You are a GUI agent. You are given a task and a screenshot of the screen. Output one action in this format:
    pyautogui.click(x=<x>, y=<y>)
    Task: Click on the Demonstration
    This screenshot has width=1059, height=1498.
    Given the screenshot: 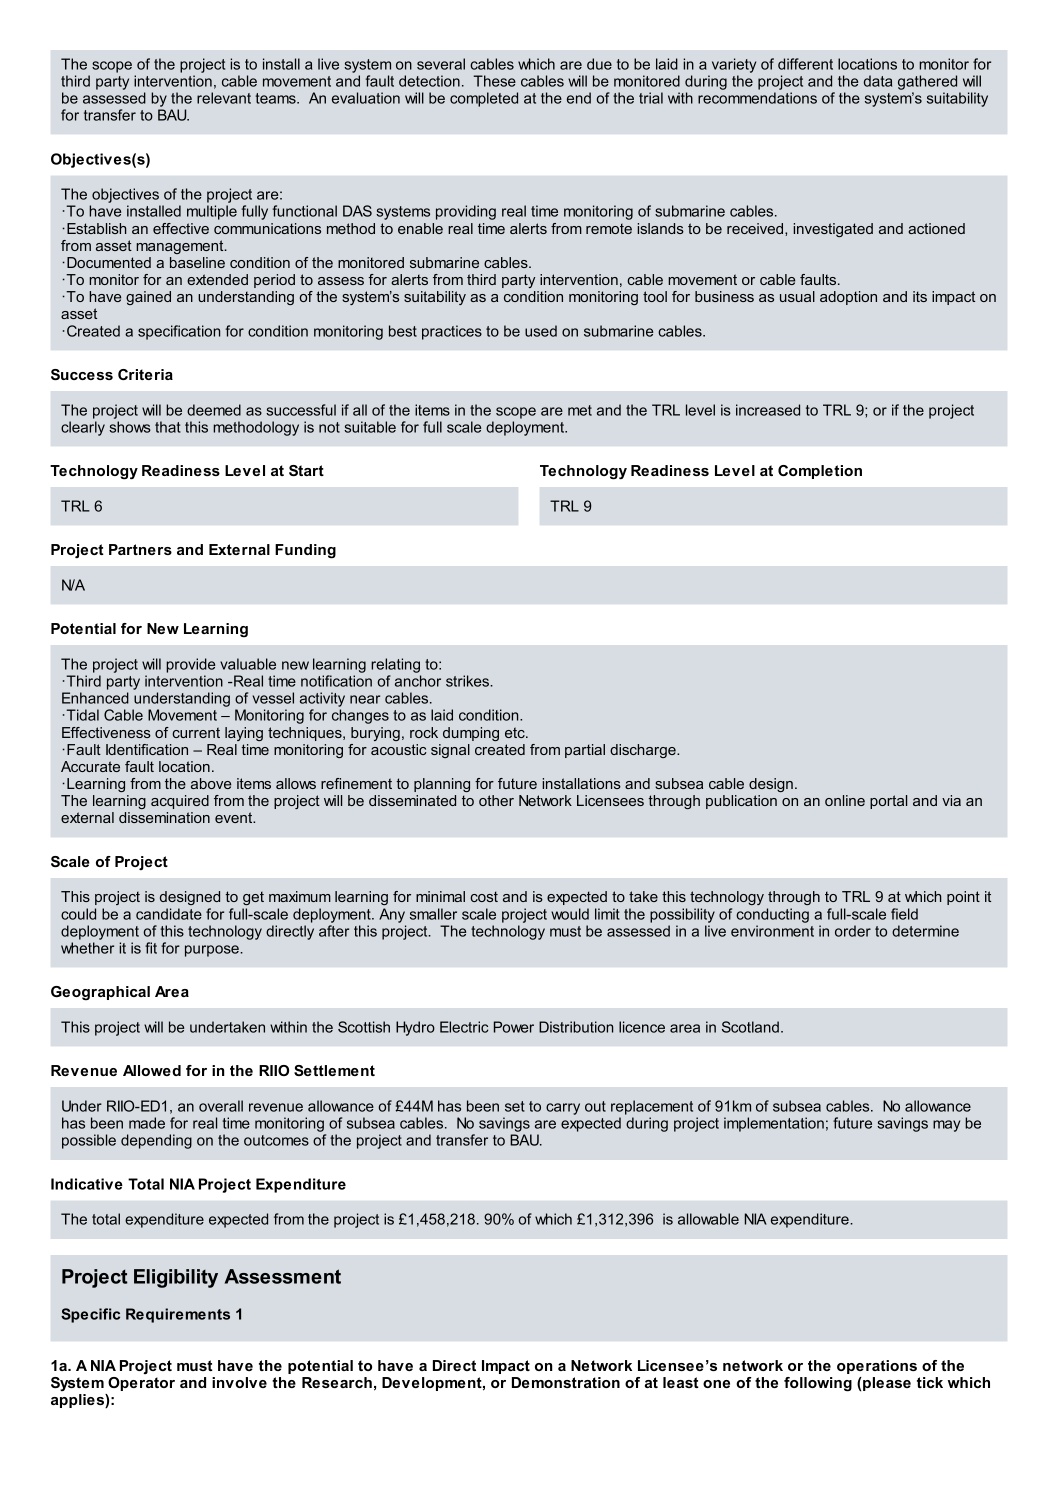 What is the action you would take?
    pyautogui.click(x=566, y=1382)
